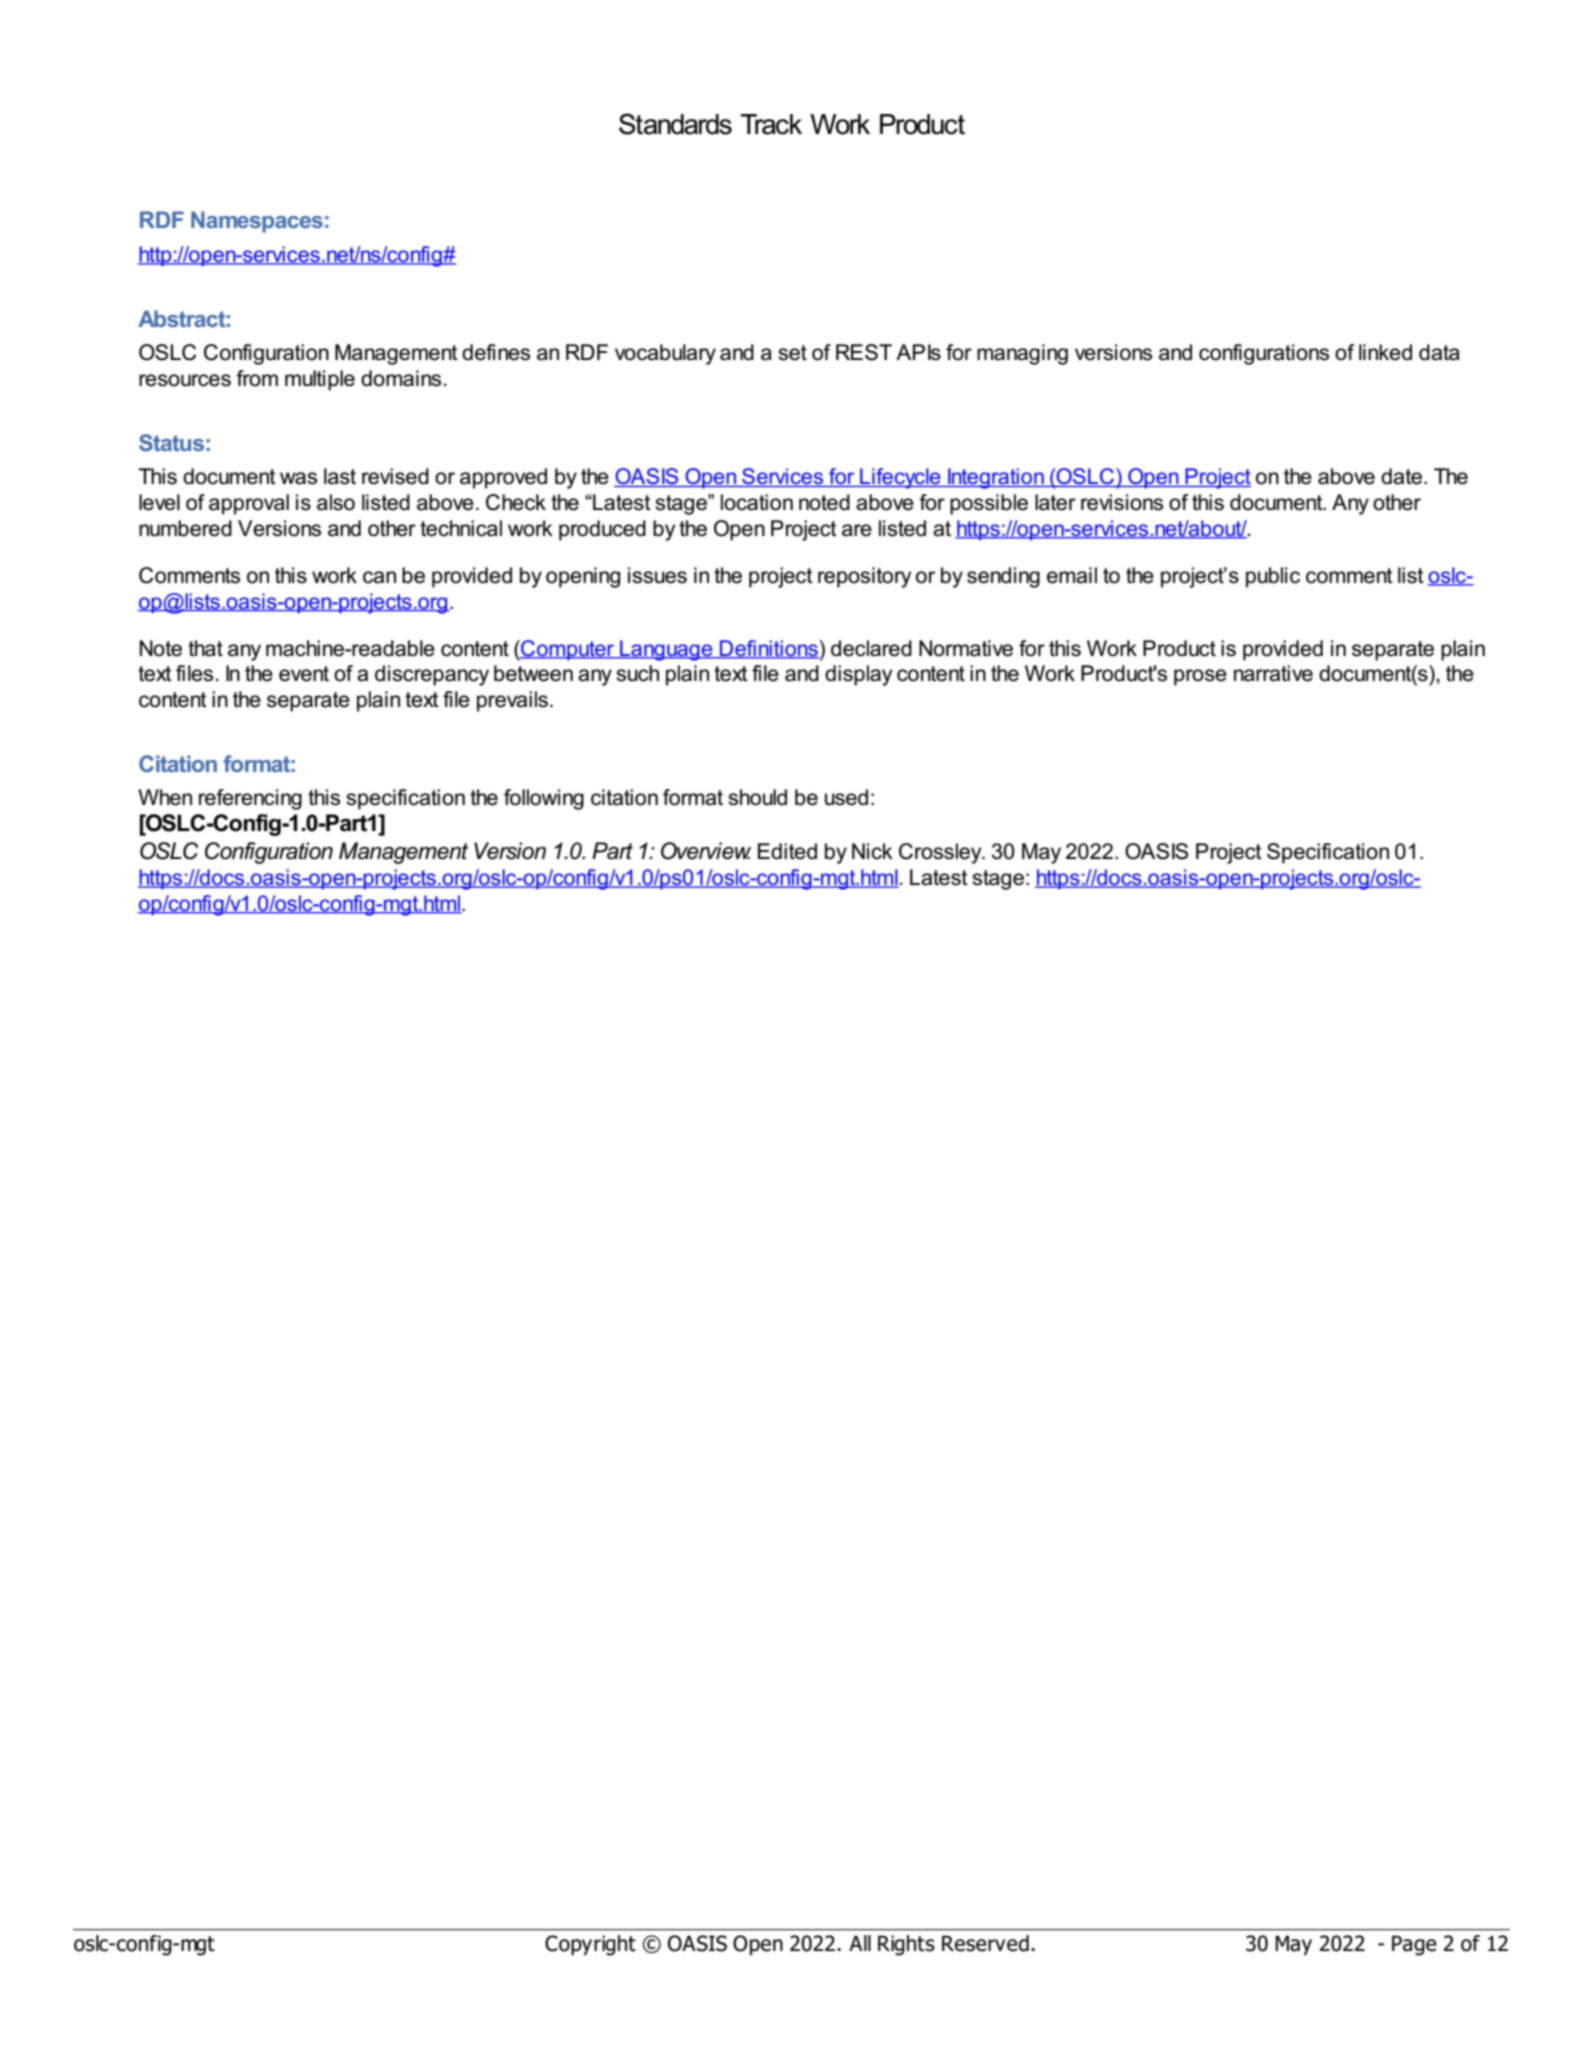 The width and height of the document is (1583, 2048). I want to click on Copyright, so click(590, 1945).
